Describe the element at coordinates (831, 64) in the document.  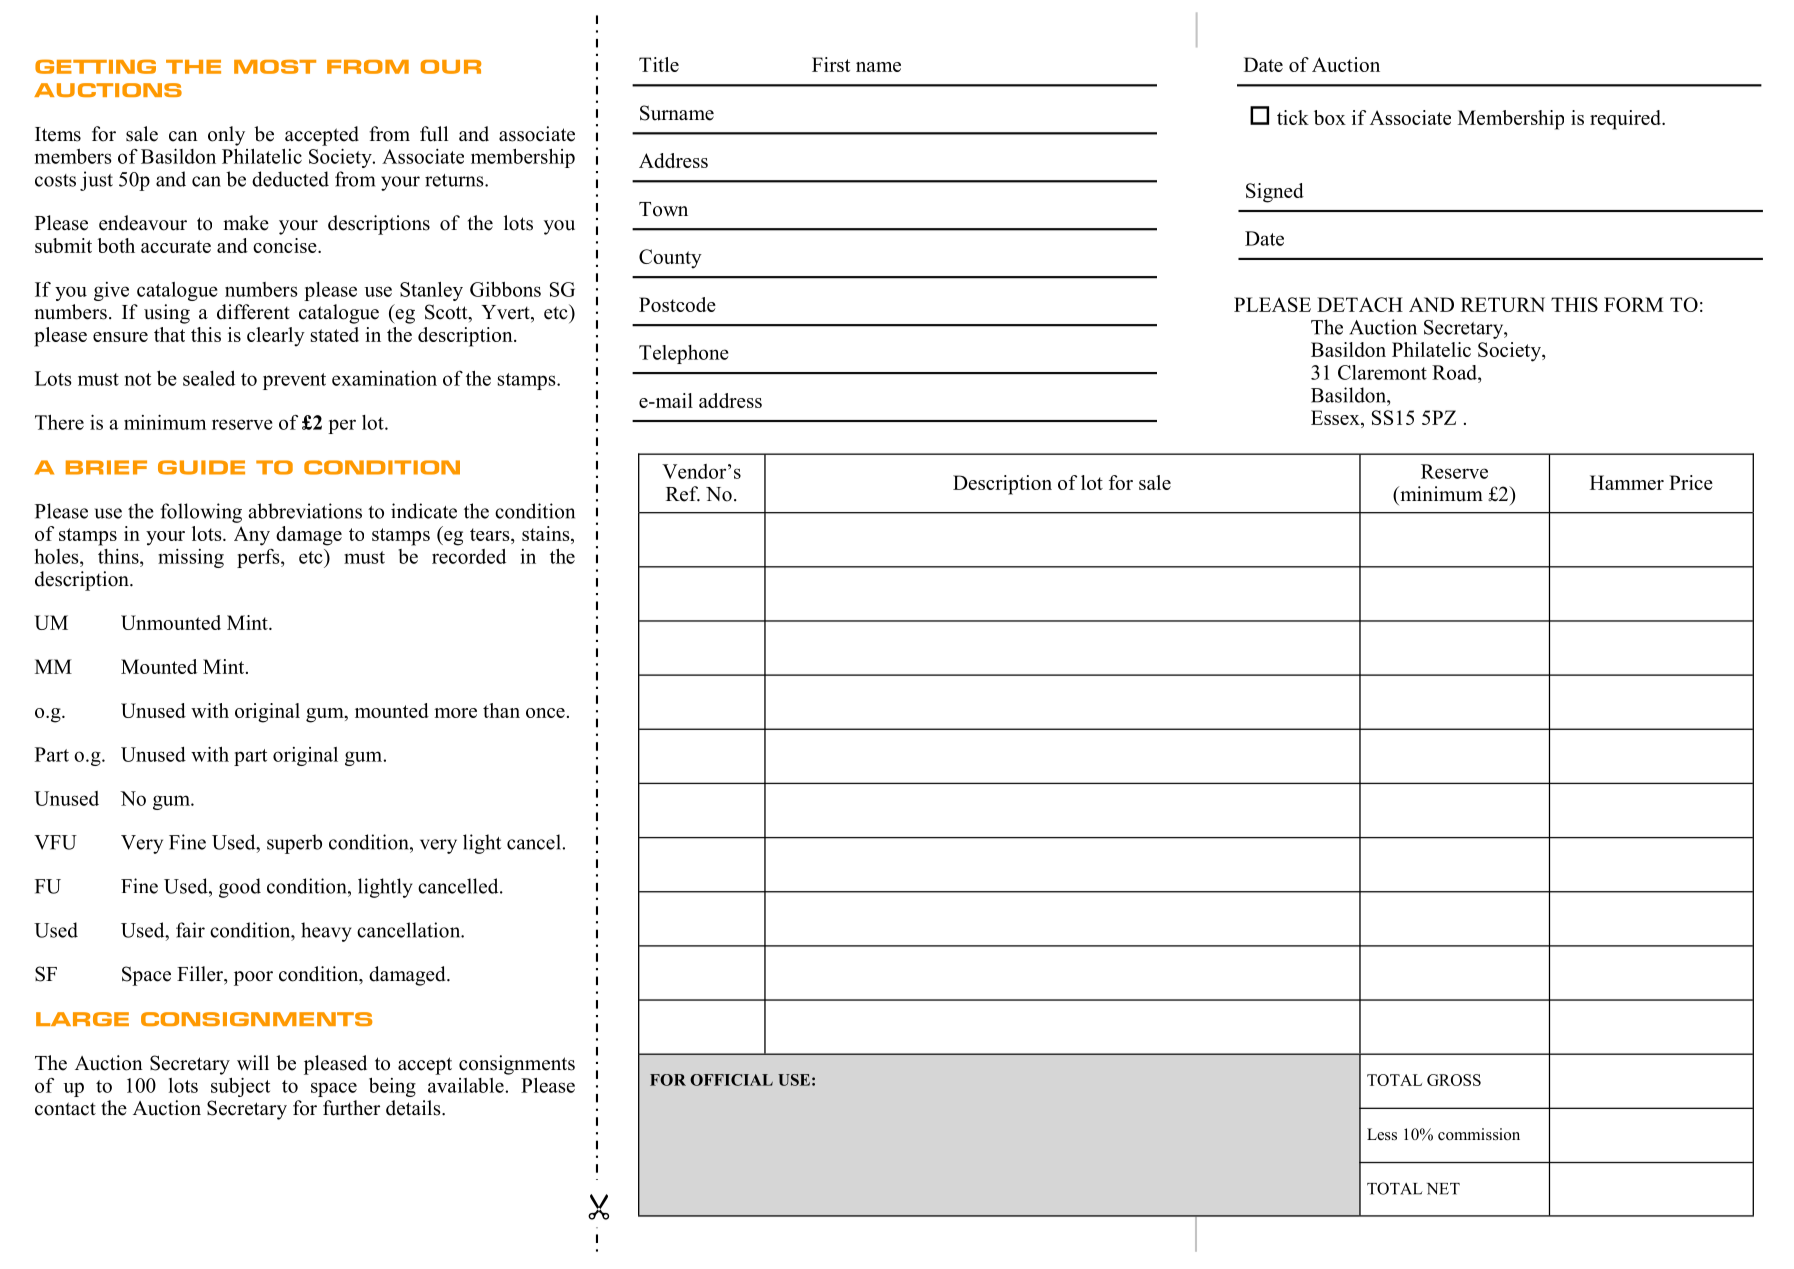
I see `First` at that location.
